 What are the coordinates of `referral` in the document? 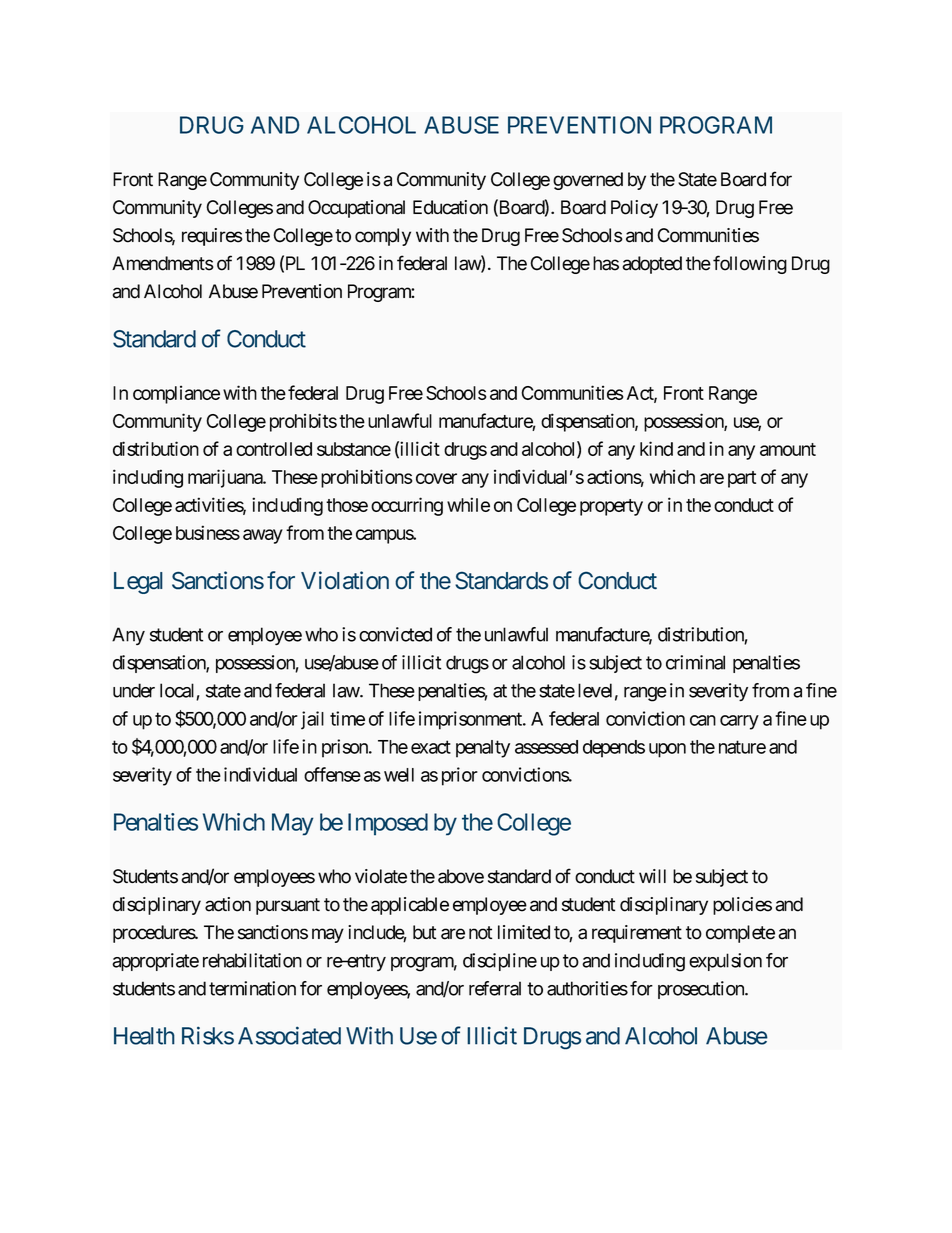 It's located at (495, 988).
